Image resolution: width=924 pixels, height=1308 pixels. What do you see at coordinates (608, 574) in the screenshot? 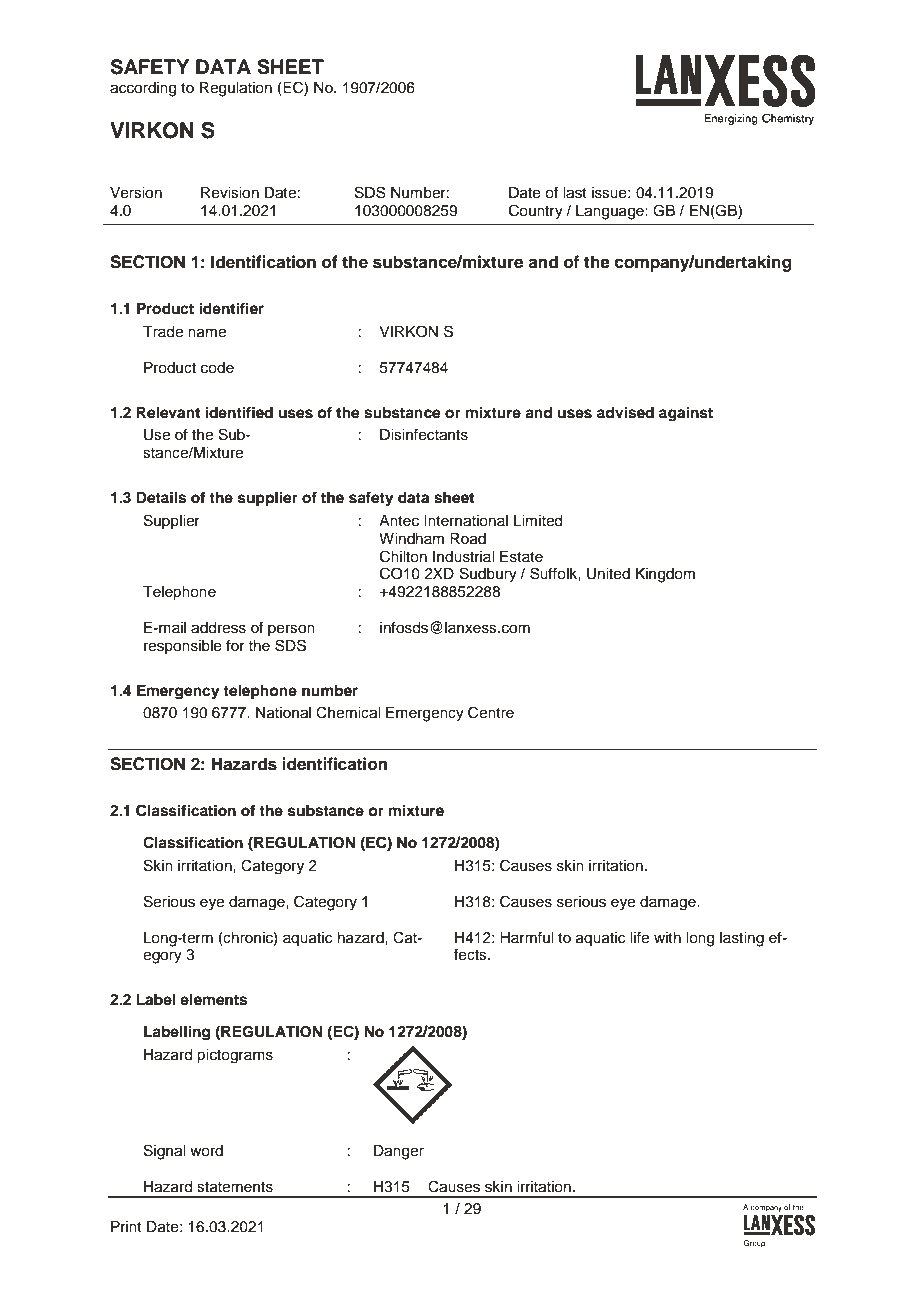
I see `United` at bounding box center [608, 574].
